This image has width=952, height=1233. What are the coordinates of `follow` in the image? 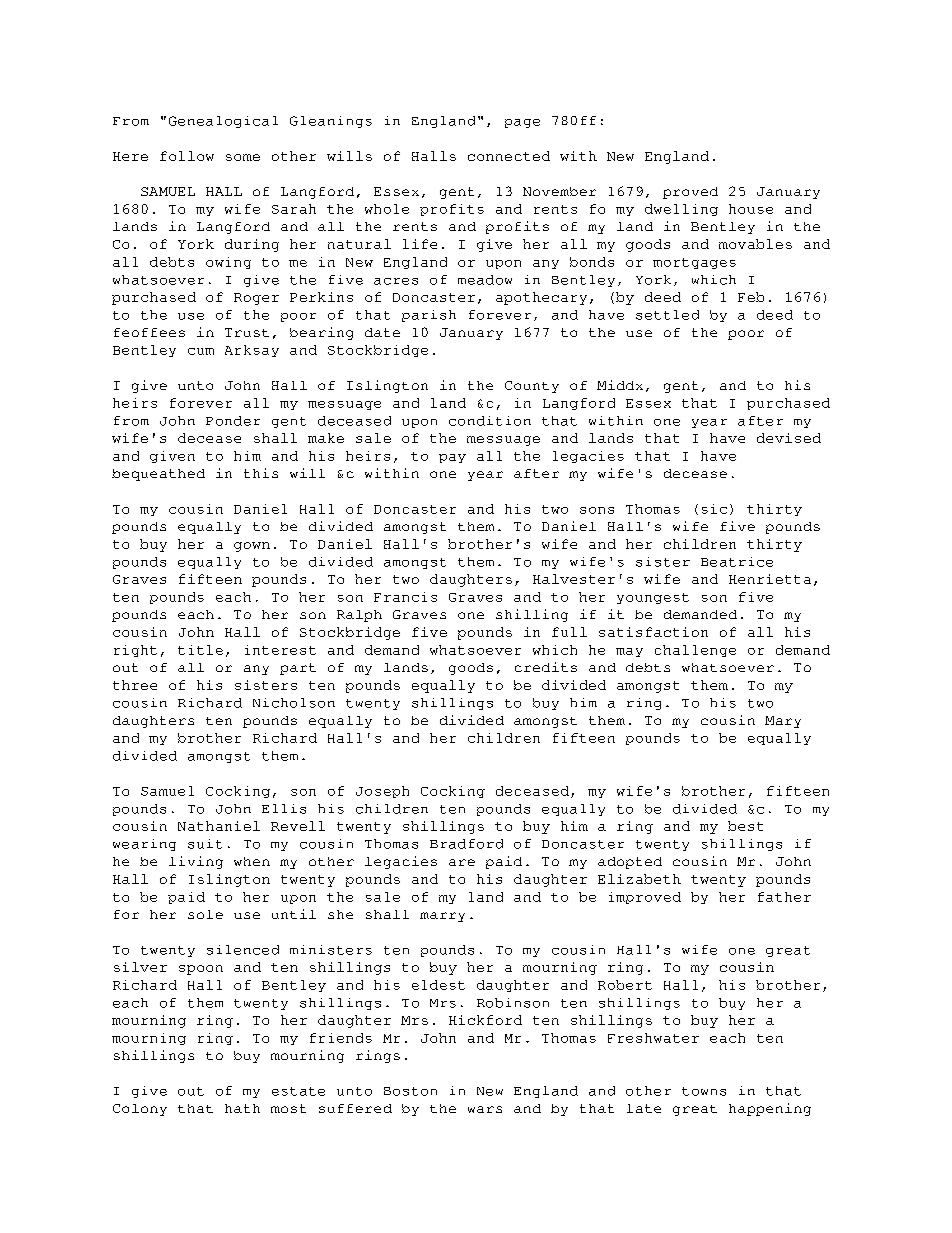 It's located at (187, 156).
